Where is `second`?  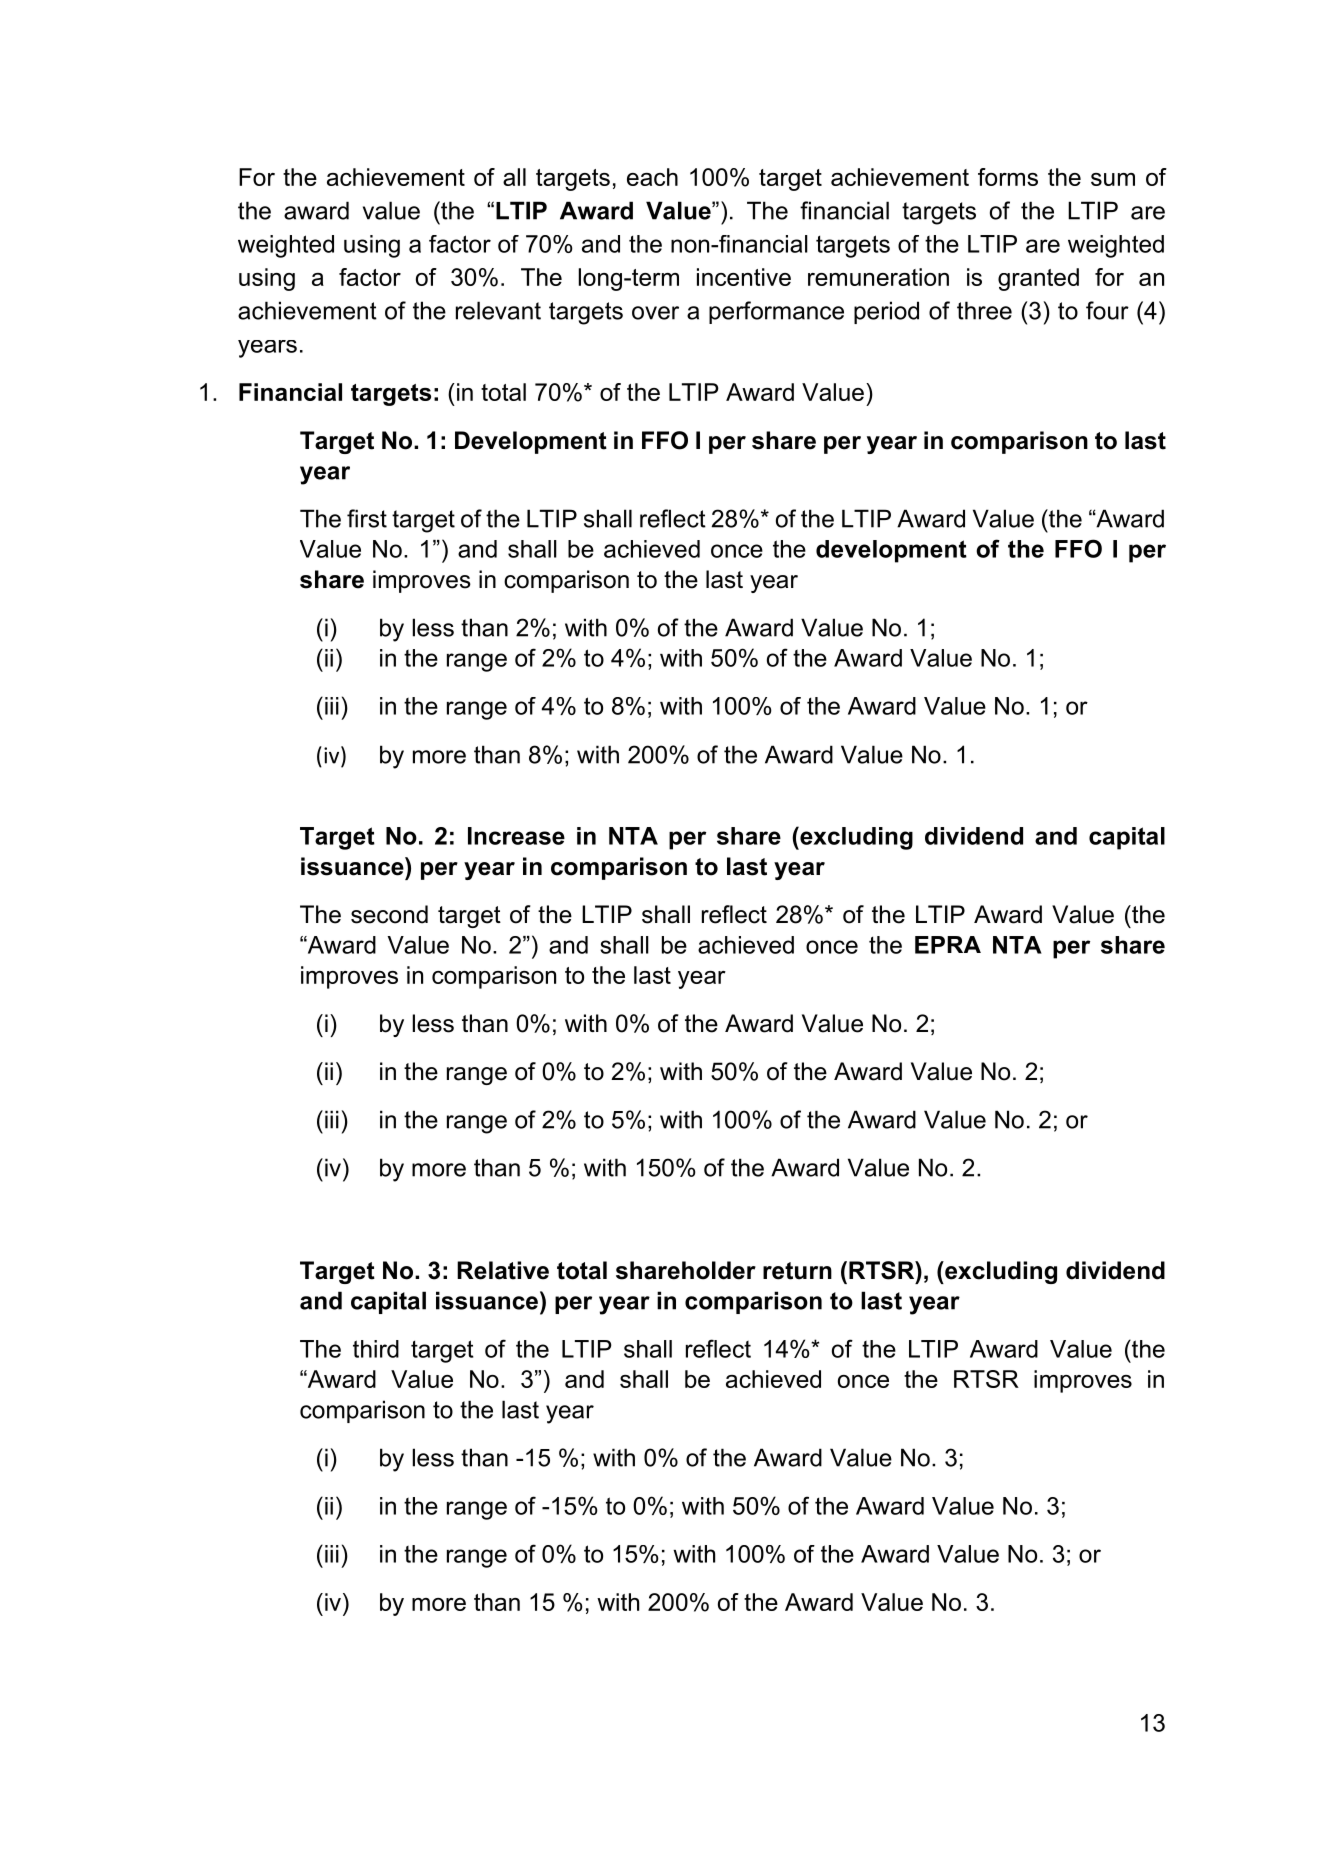 second is located at coordinates (389, 914).
